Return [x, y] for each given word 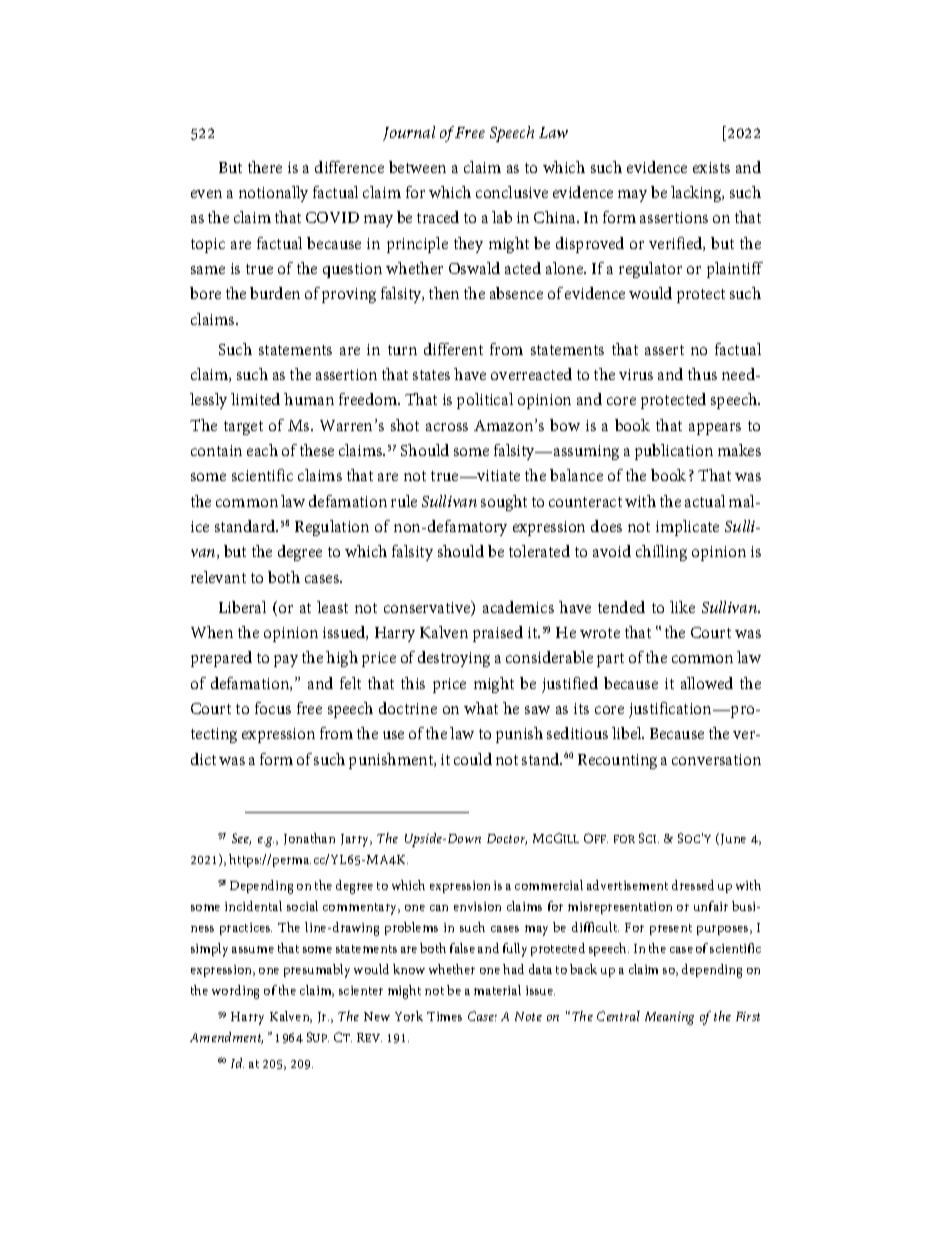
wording [235, 992]
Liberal [242, 607]
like [682, 607]
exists [711, 167]
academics [518, 607]
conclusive [512, 192]
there [265, 167]
